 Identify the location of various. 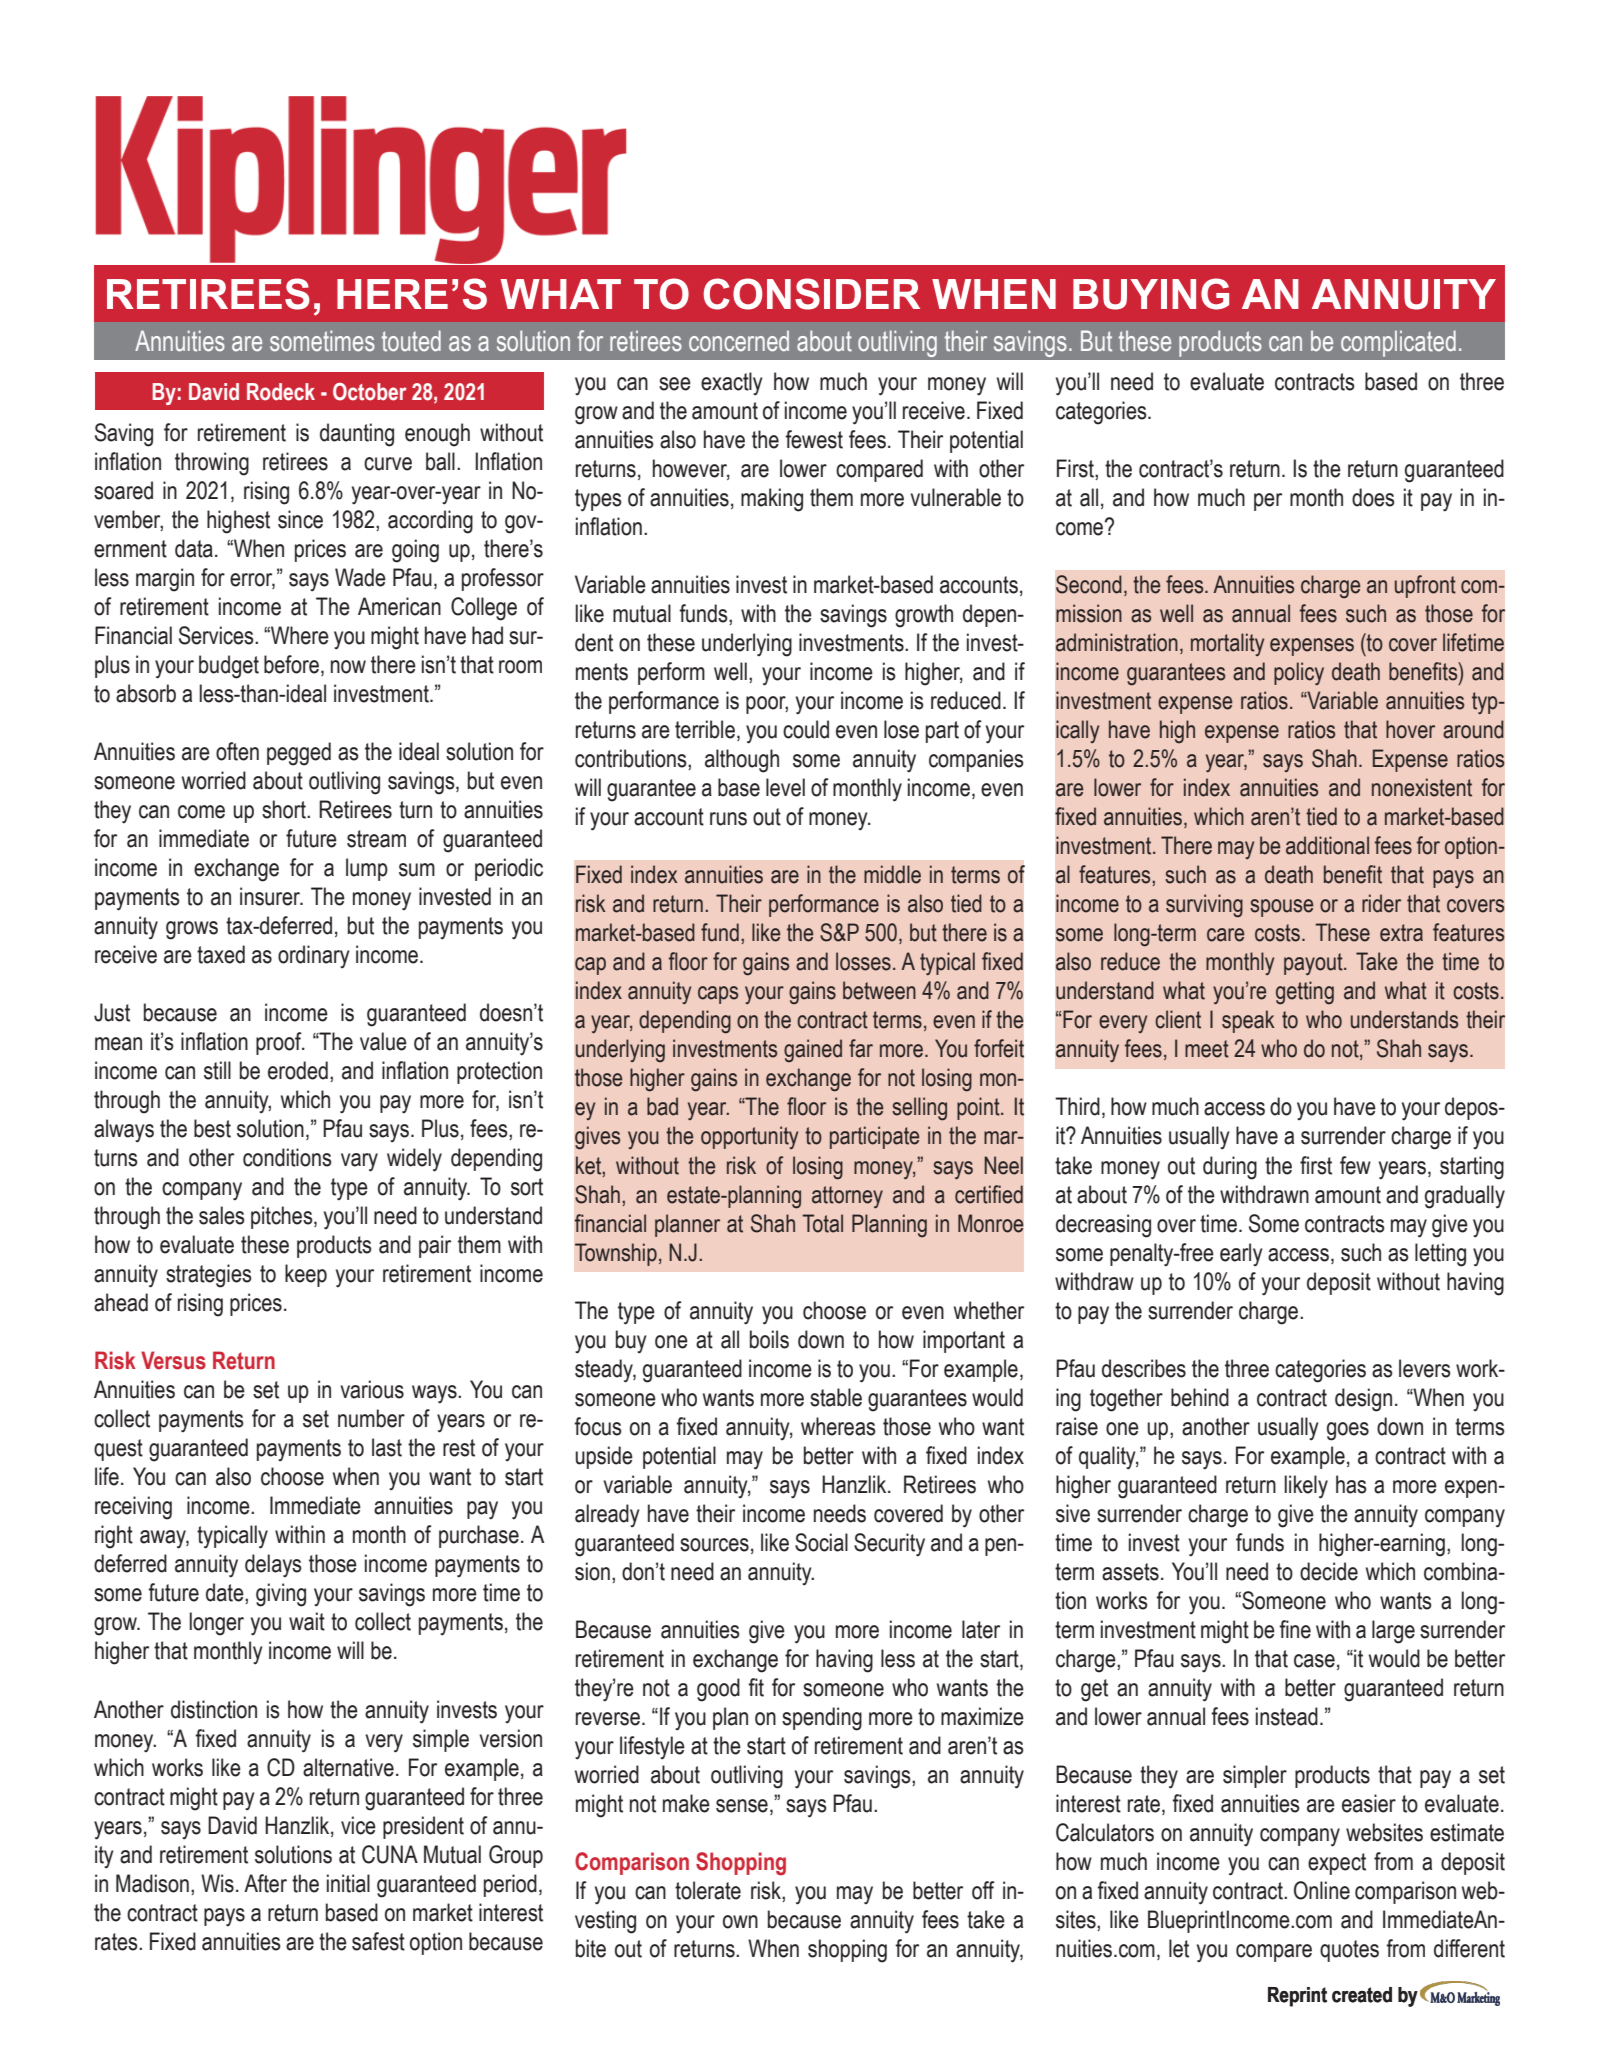
(372, 1389).
